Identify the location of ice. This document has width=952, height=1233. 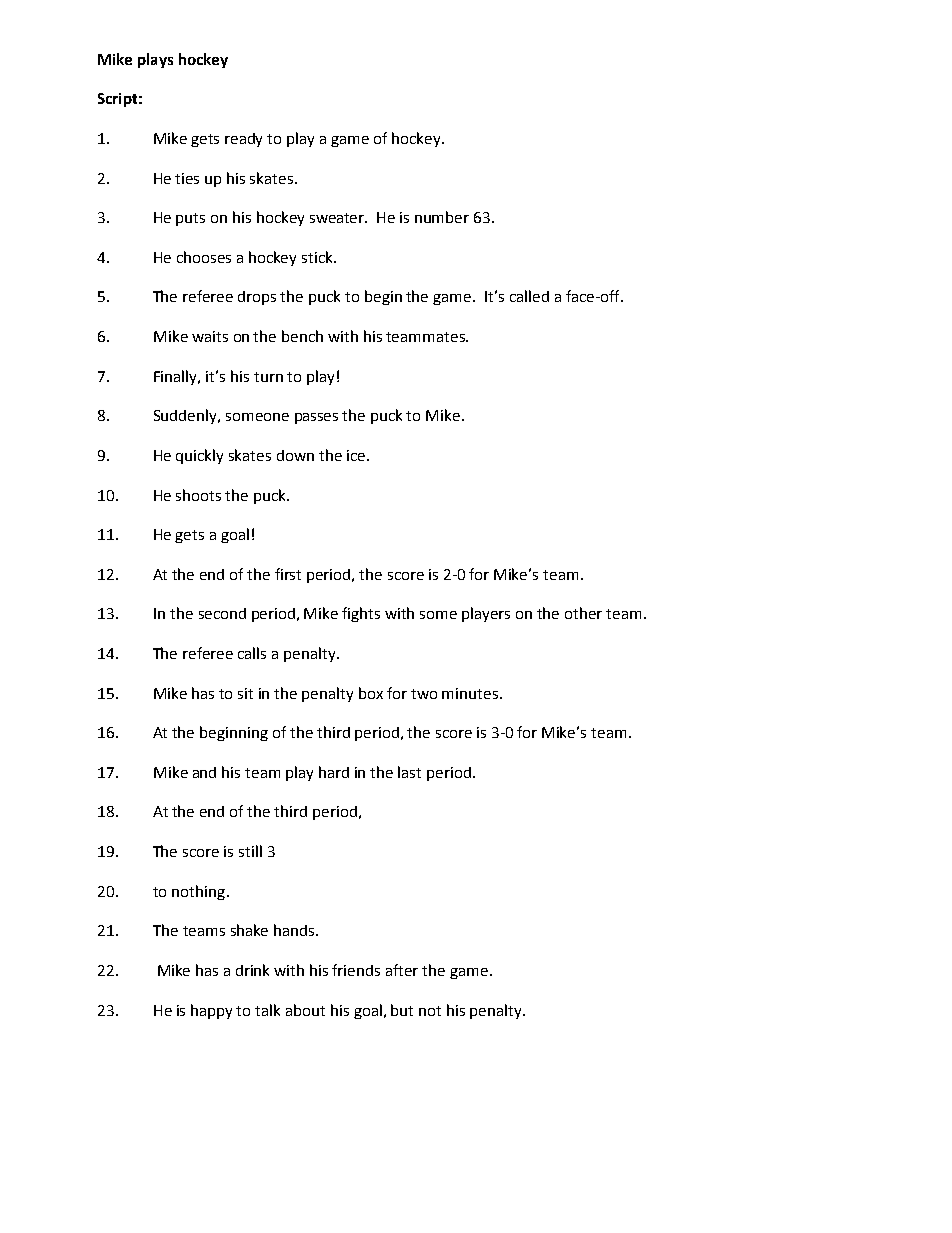
(357, 455).
